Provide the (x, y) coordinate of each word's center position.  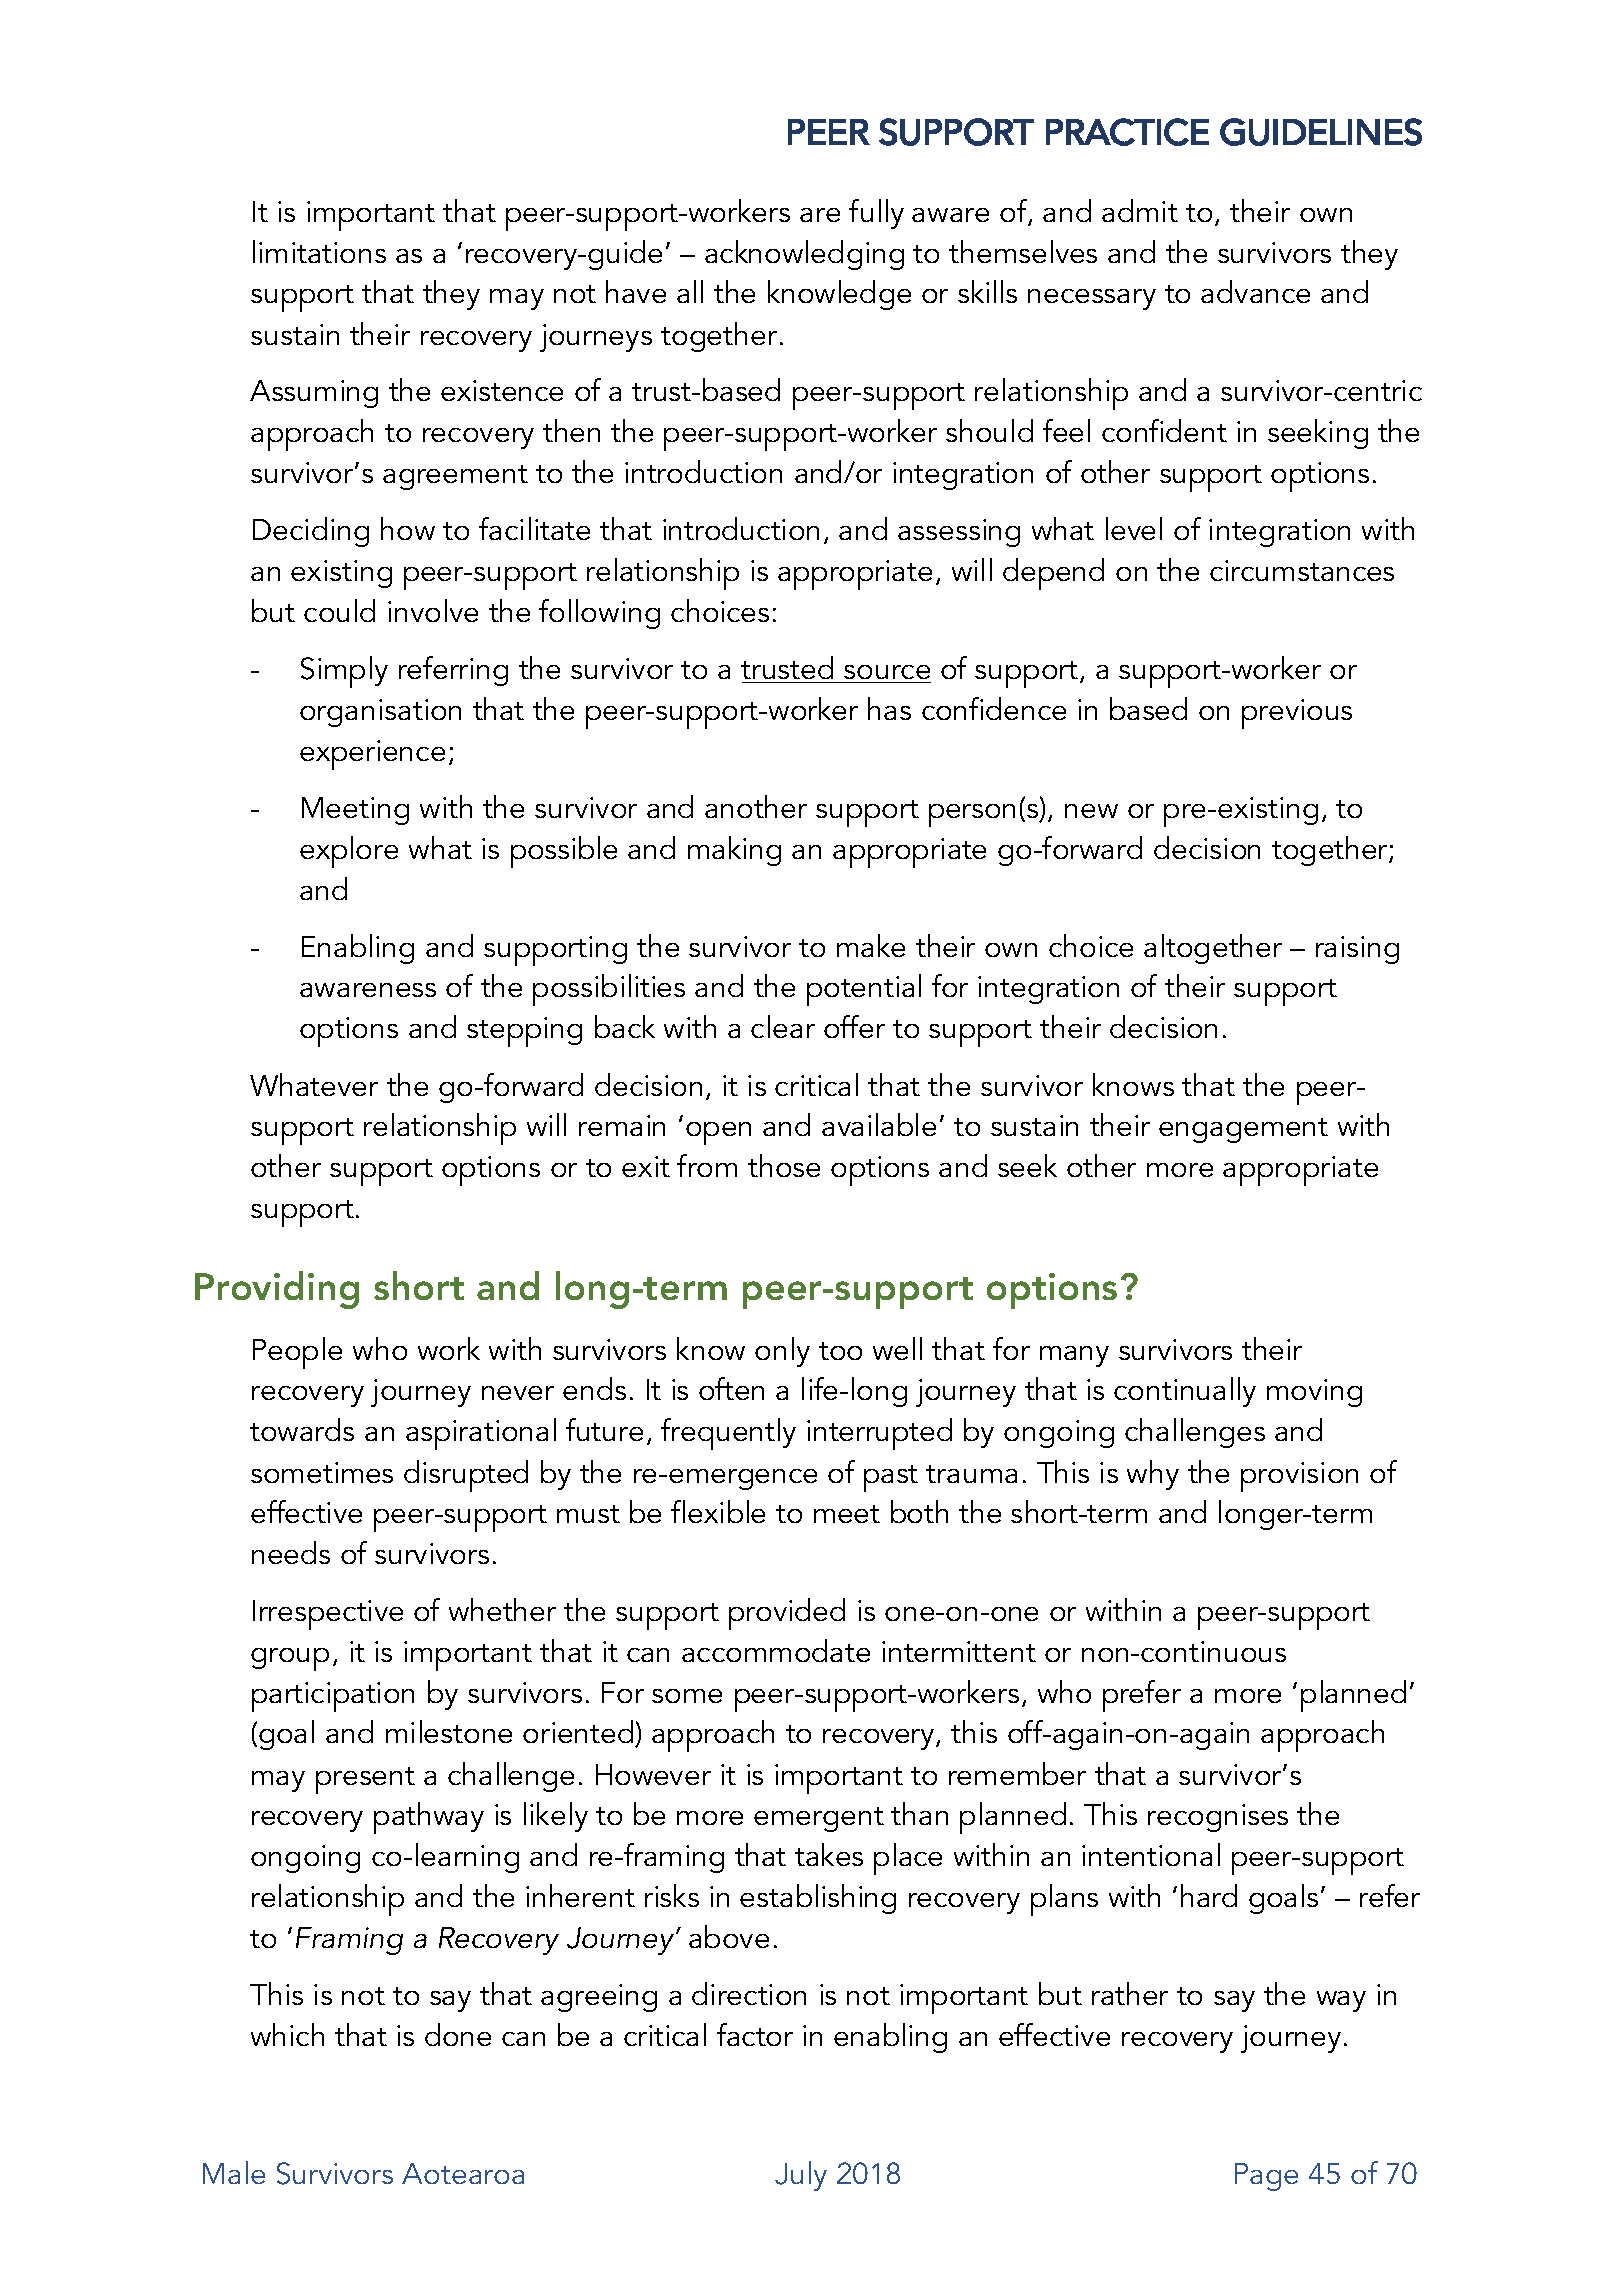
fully (876, 214)
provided (787, 1614)
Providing (277, 1290)
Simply (344, 672)
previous (1297, 714)
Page (1266, 2177)
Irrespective (328, 1615)
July (801, 2176)
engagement (1243, 1130)
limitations (319, 251)
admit (1140, 210)
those (784, 1165)
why (1153, 1475)
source (887, 672)
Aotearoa (463, 2173)
